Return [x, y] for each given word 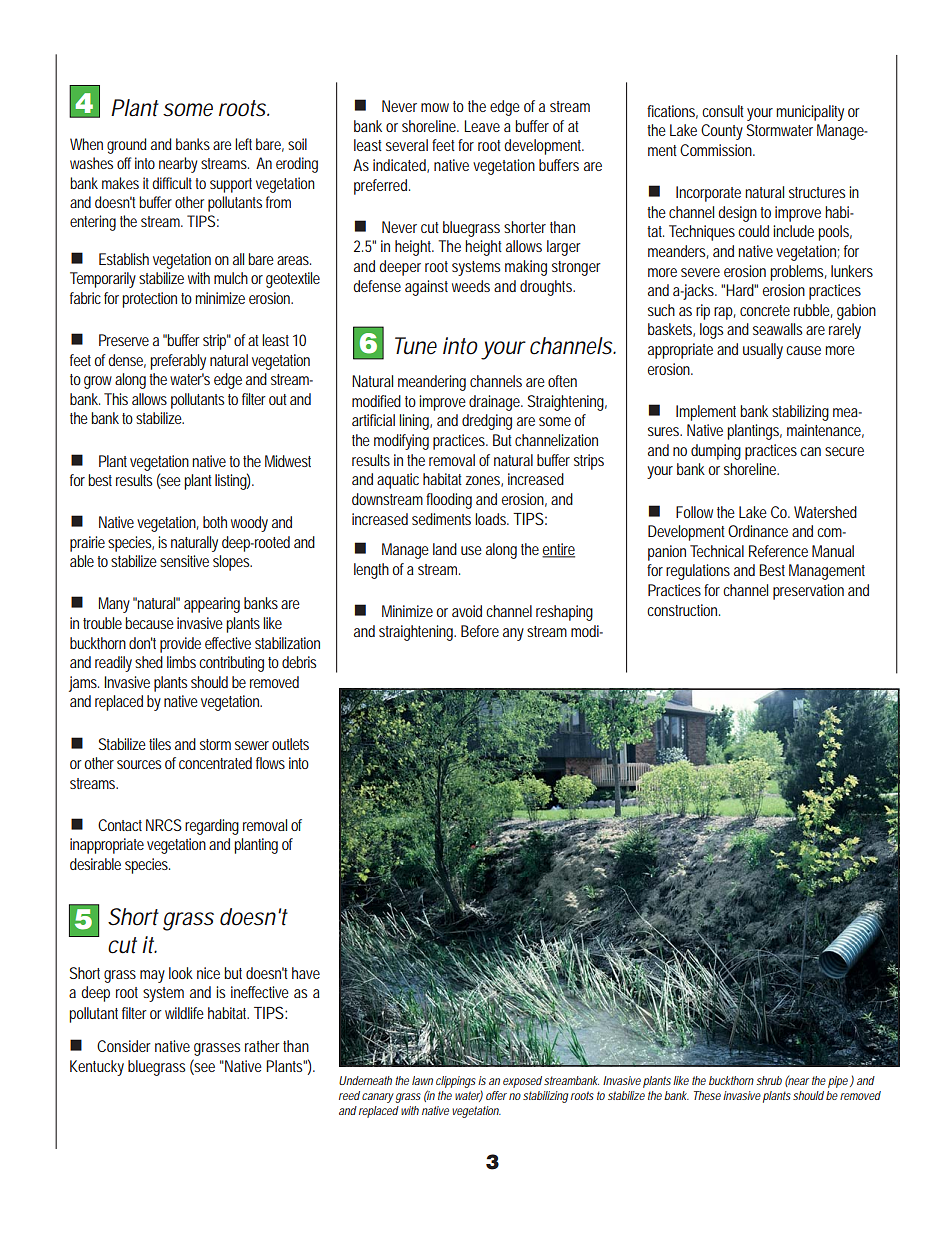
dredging [487, 422]
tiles [160, 744]
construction [682, 610]
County [722, 132]
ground [126, 146]
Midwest [288, 461]
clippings [456, 1082]
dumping [716, 452]
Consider [124, 1046]
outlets [290, 744]
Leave [482, 126]
